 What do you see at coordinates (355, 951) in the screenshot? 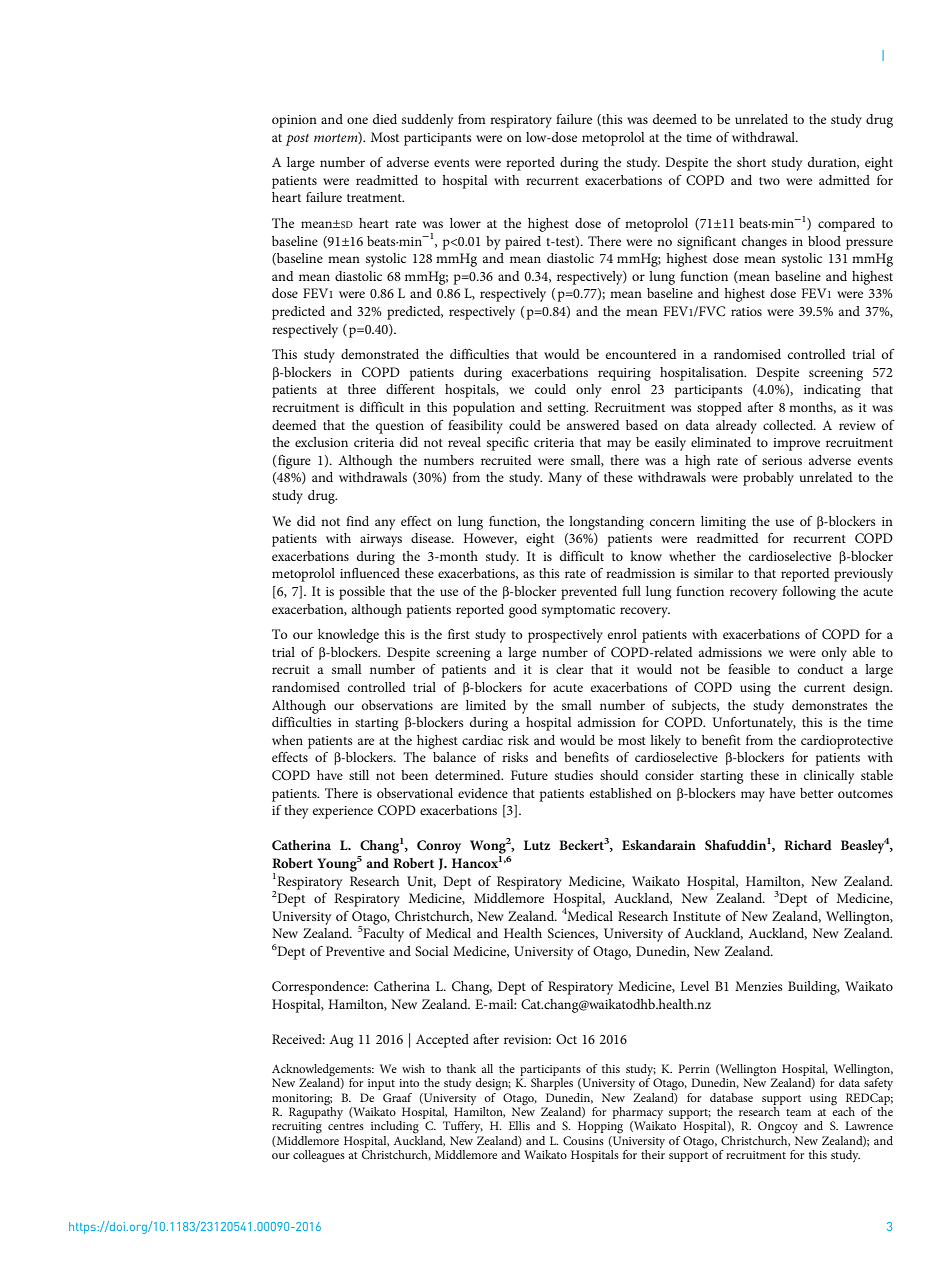
I see `Preventive` at bounding box center [355, 951].
